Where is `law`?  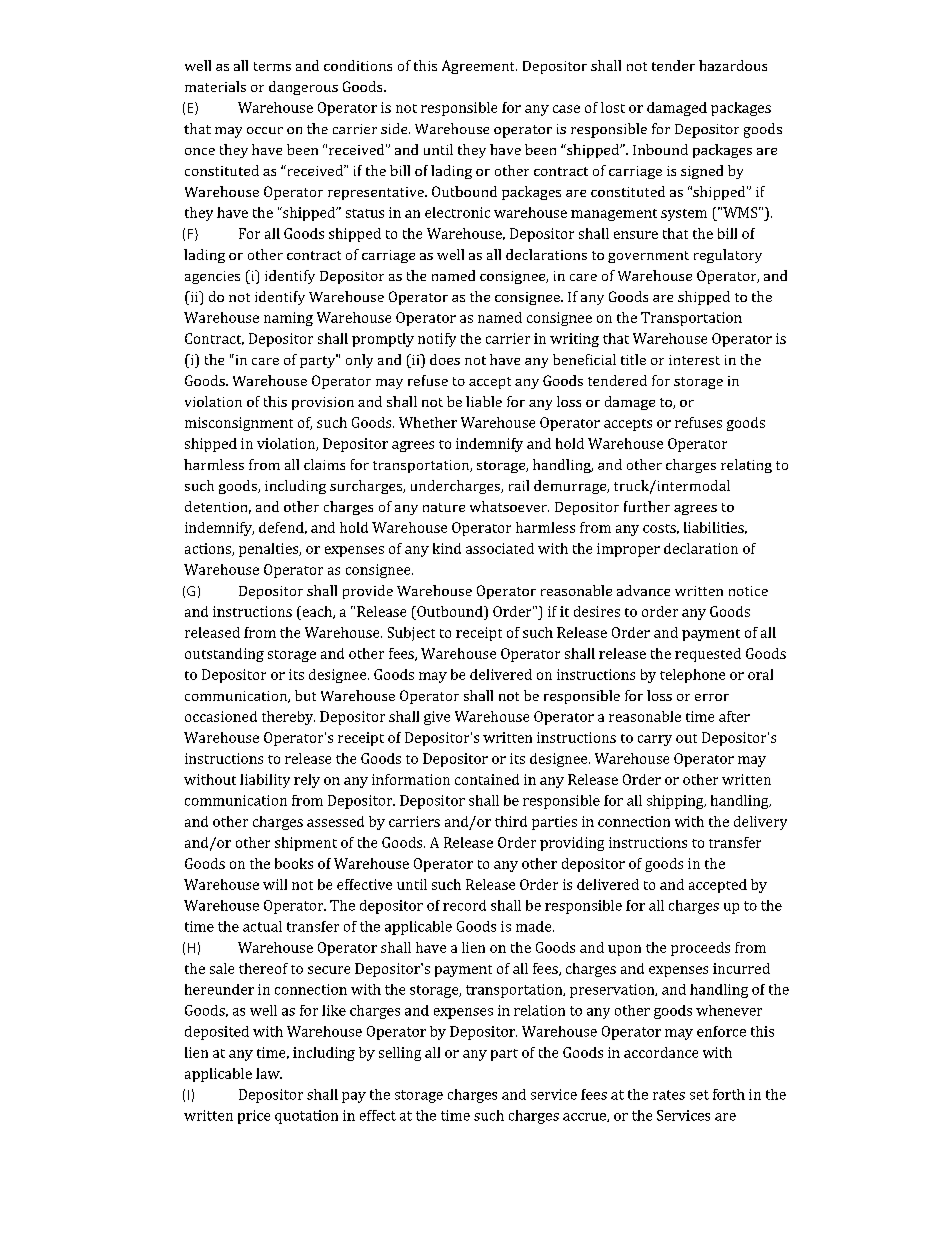 law is located at coordinates (269, 1073).
